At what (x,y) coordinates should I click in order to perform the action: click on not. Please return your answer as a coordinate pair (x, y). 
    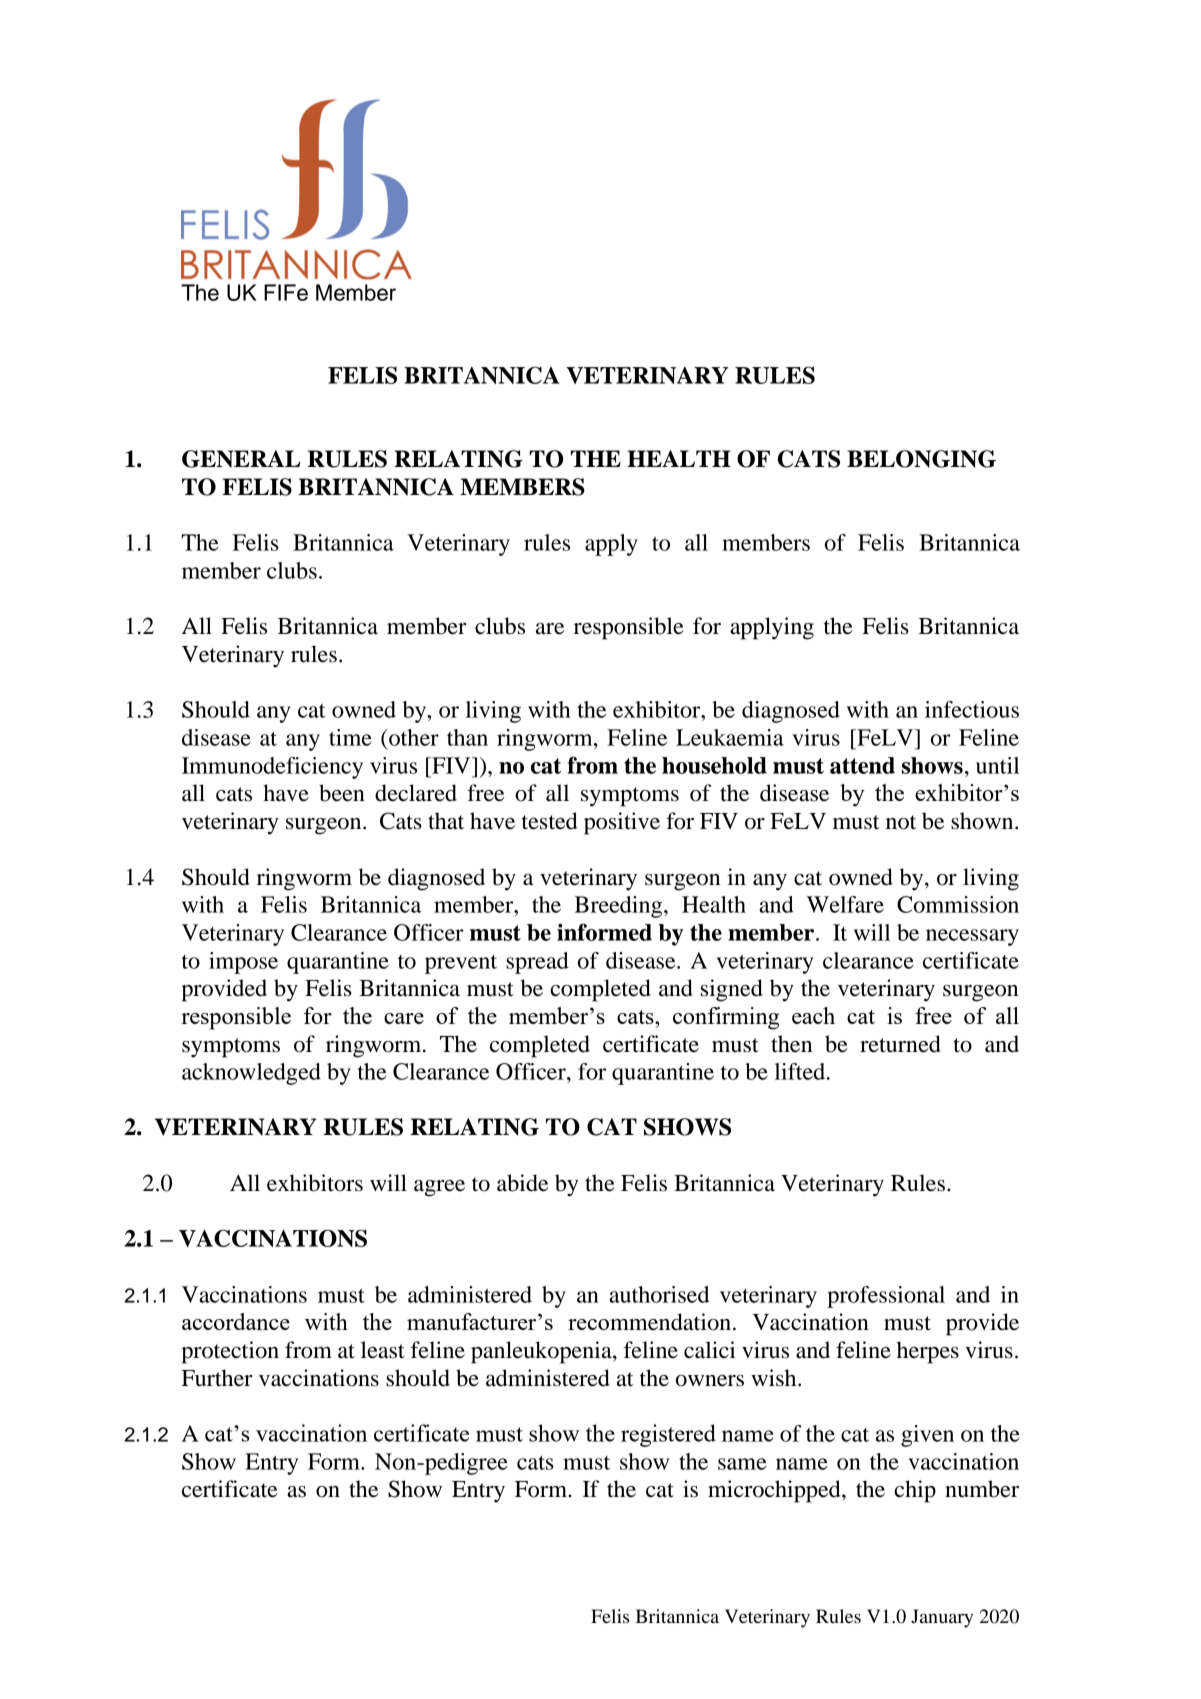
    Looking at the image, I should click on (901, 822).
